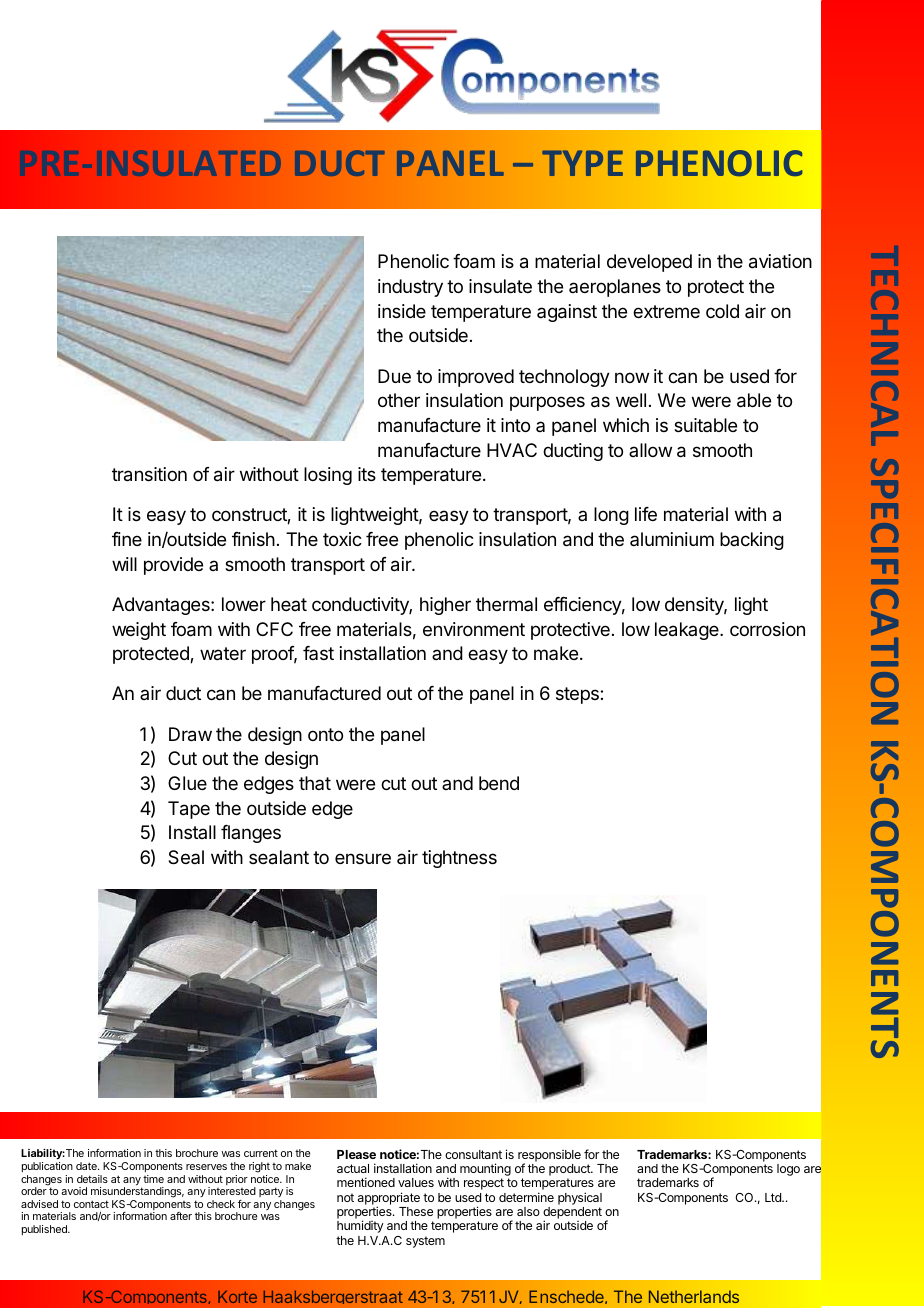  I want to click on Netherlands, so click(694, 1296).
